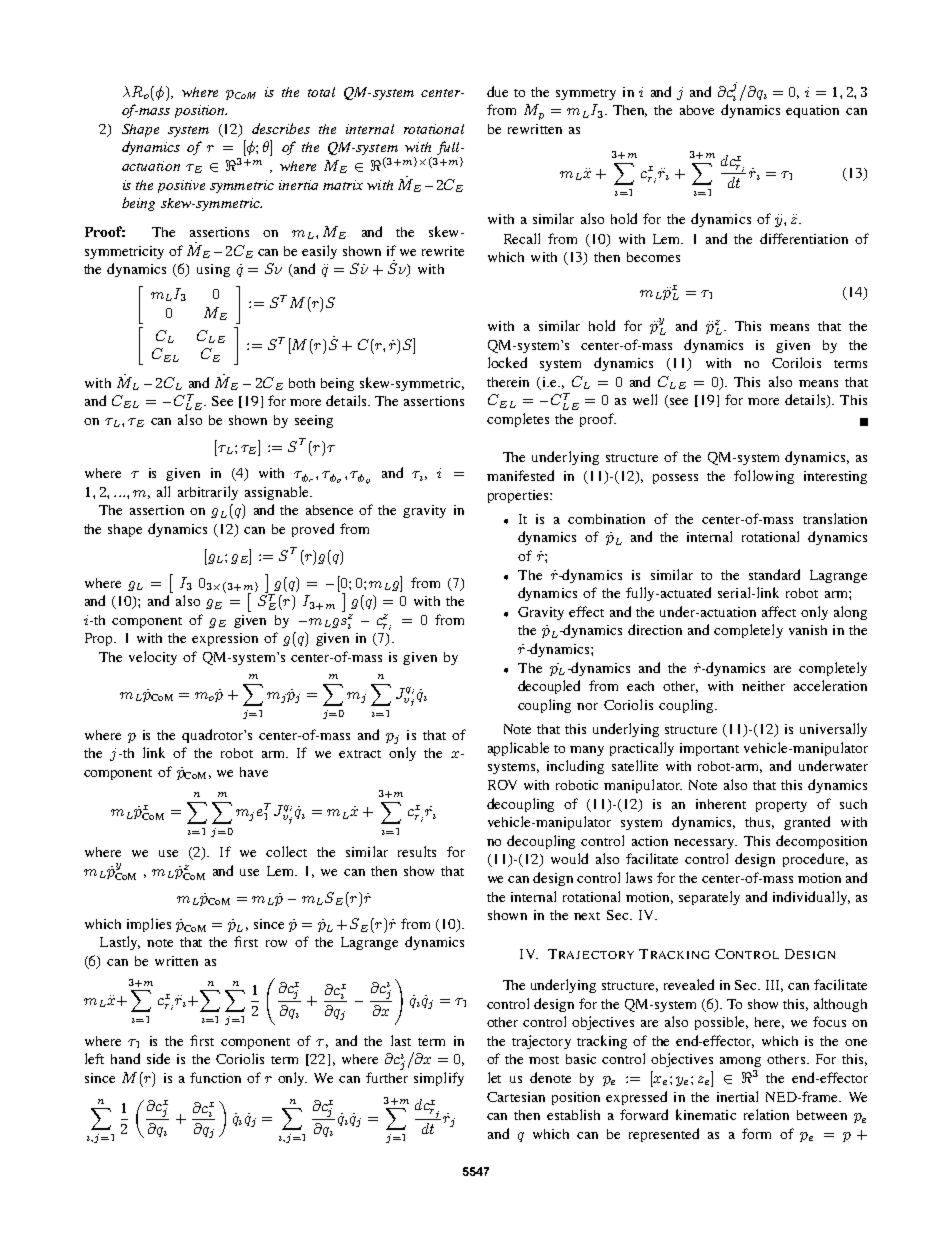 Image resolution: width=952 pixels, height=1233 pixels. Describe the element at coordinates (417, 851) in the screenshot. I see `results` at that location.
